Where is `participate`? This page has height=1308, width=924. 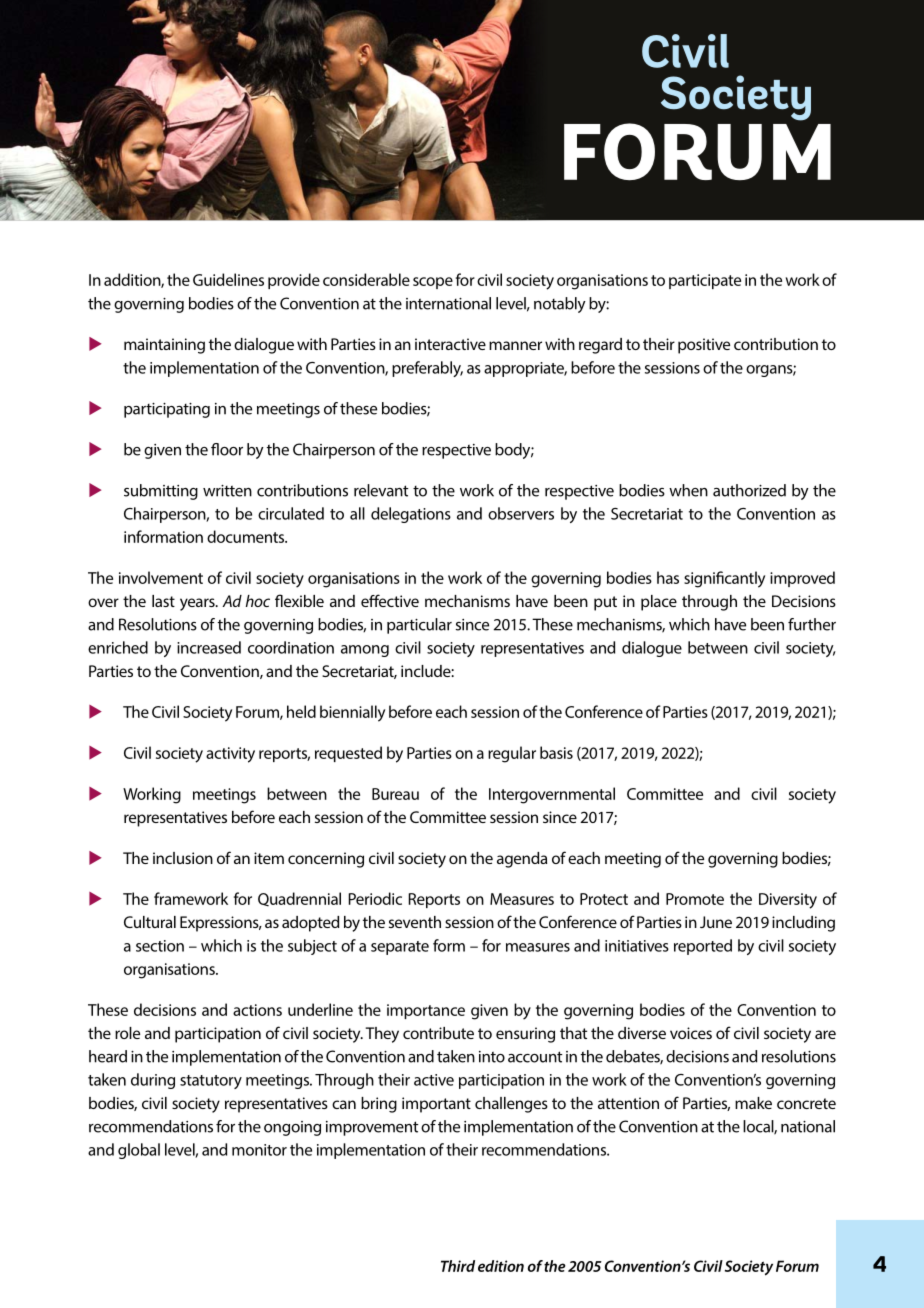 participate is located at coordinates (705, 281).
